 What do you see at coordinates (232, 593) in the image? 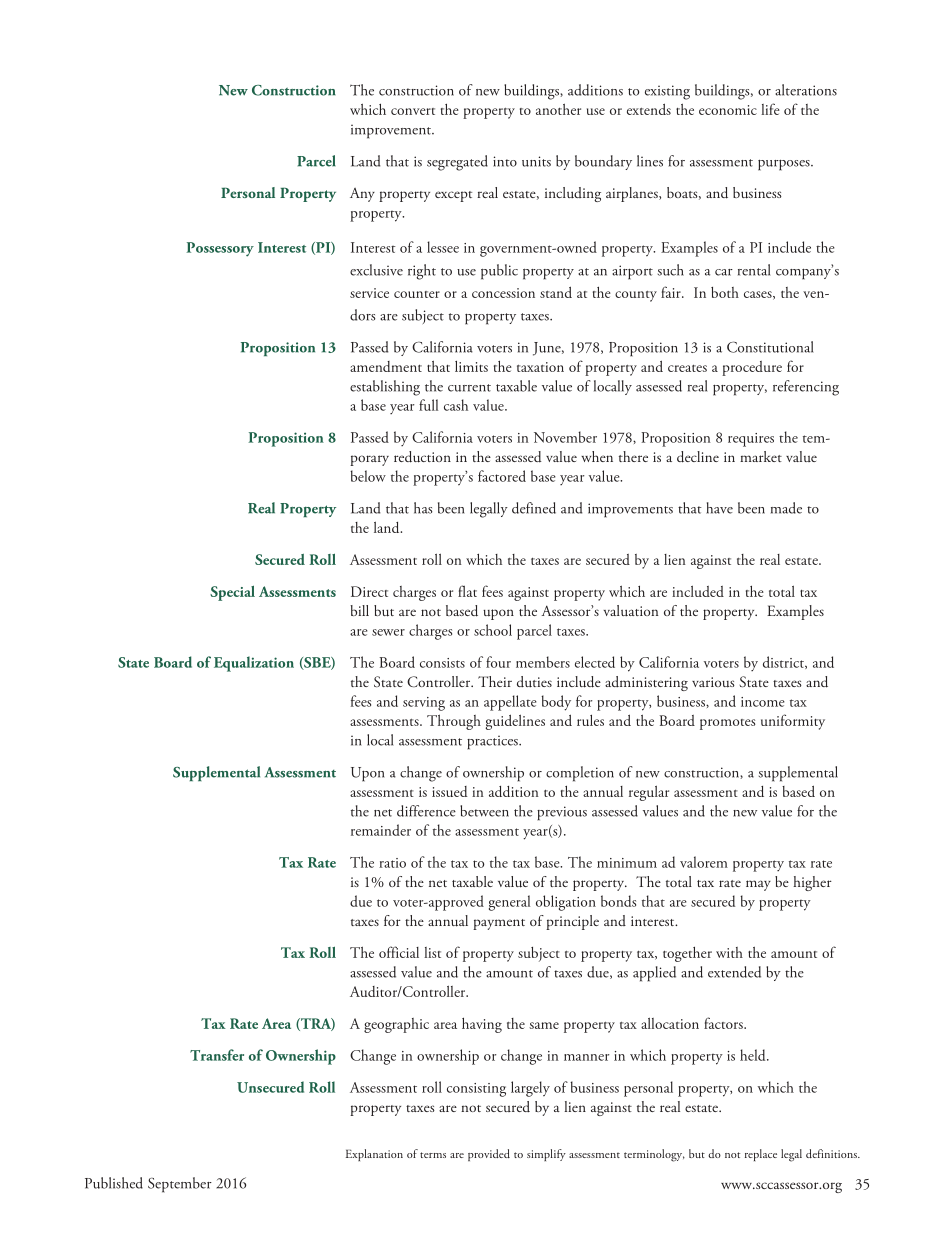
I see `Special` at bounding box center [232, 593].
